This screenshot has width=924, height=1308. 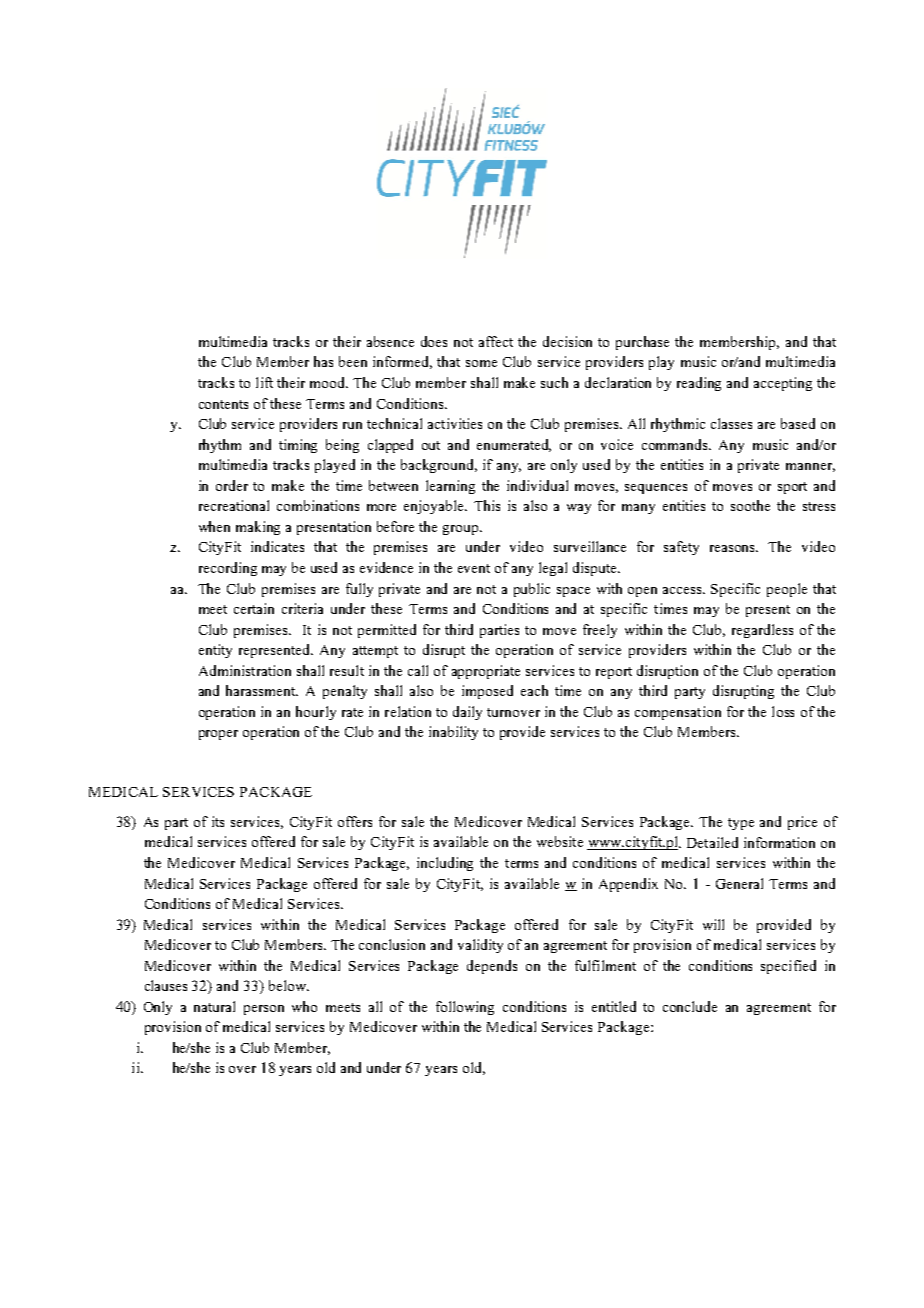 What do you see at coordinates (264, 382) in the screenshot?
I see `lift` at bounding box center [264, 382].
